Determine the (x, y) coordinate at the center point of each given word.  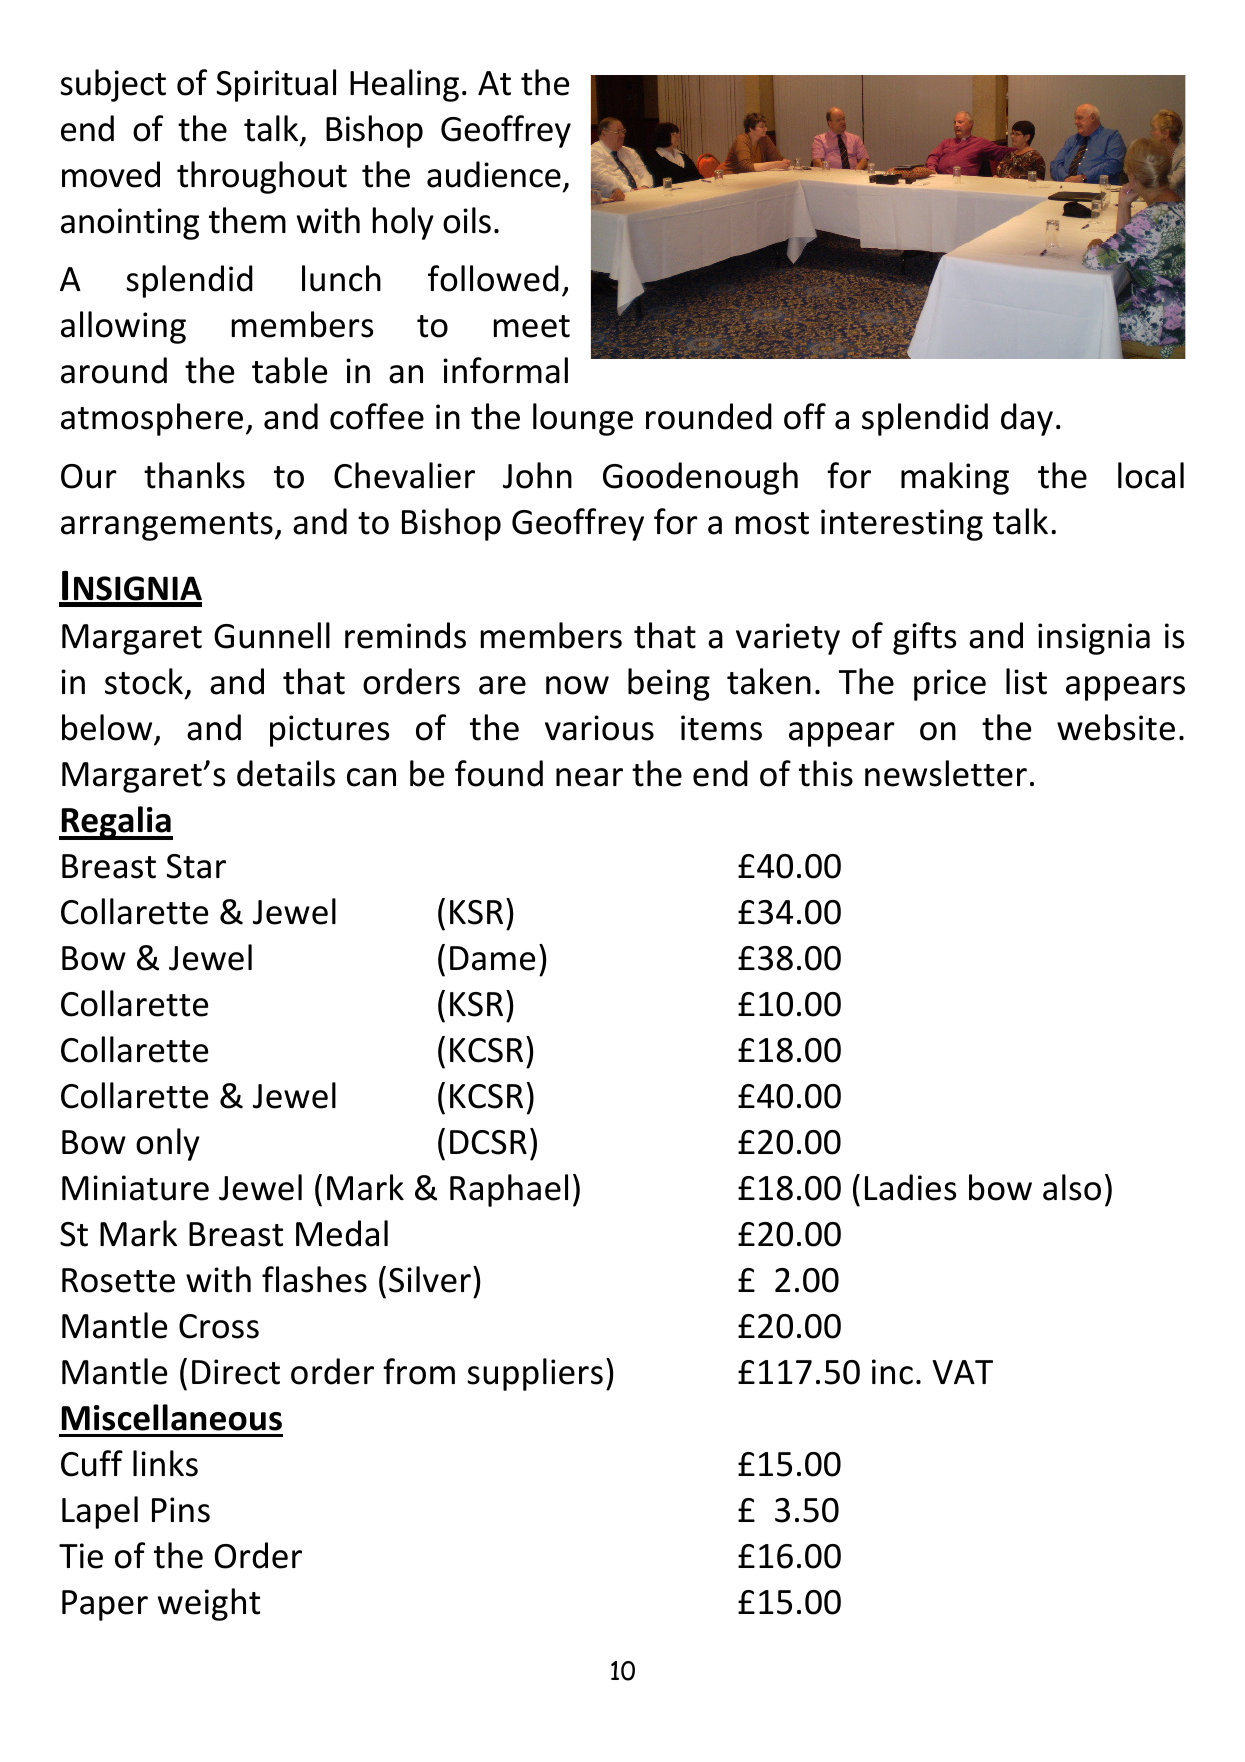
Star (196, 866)
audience (494, 174)
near (589, 777)
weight (209, 1604)
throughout (262, 177)
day (1027, 419)
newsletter (946, 773)
